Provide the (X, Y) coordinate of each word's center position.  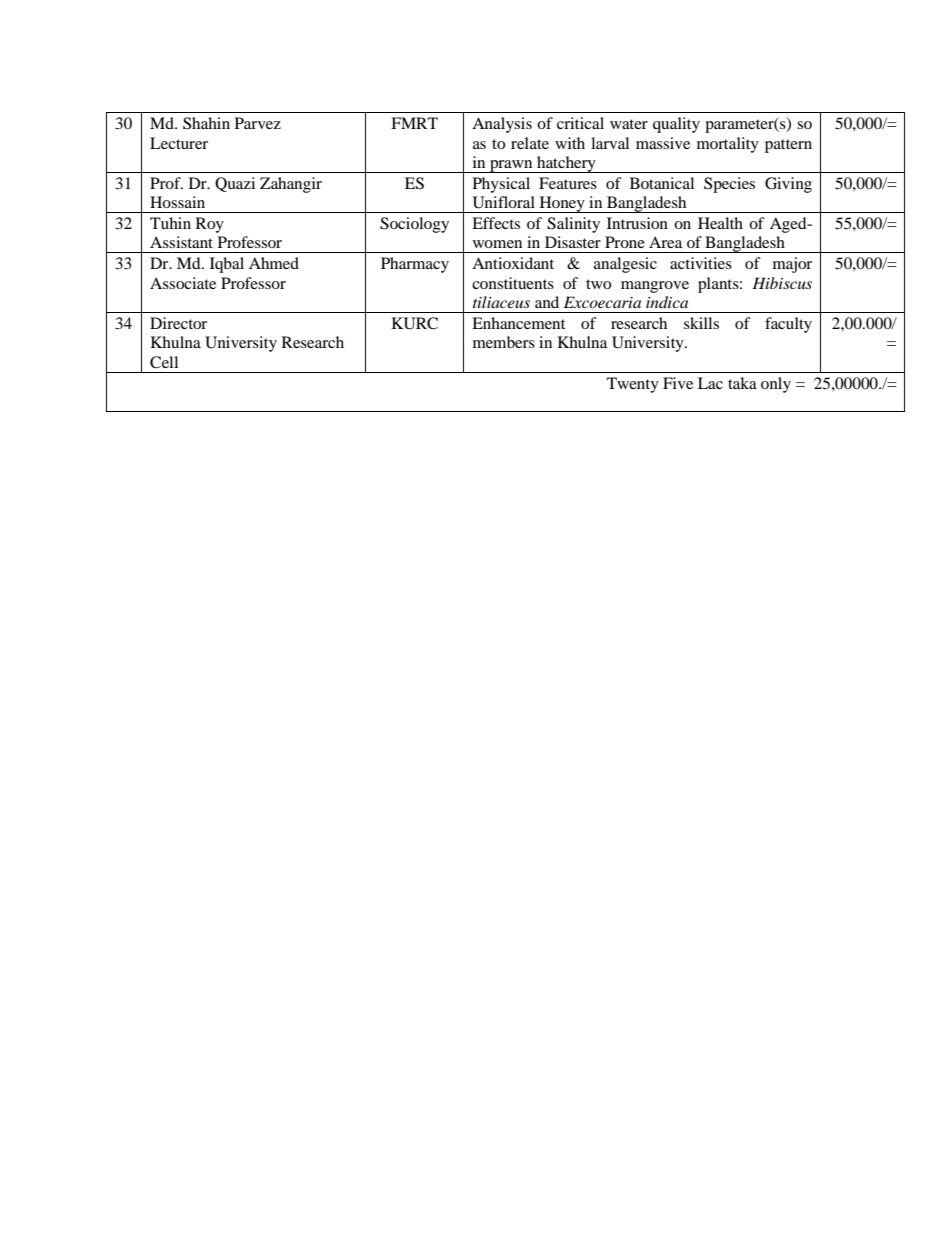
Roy (210, 225)
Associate (183, 283)
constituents (513, 283)
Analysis (502, 125)
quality (676, 125)
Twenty (633, 385)
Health (720, 223)
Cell (164, 362)
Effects (496, 223)
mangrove (655, 287)
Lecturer (179, 143)
